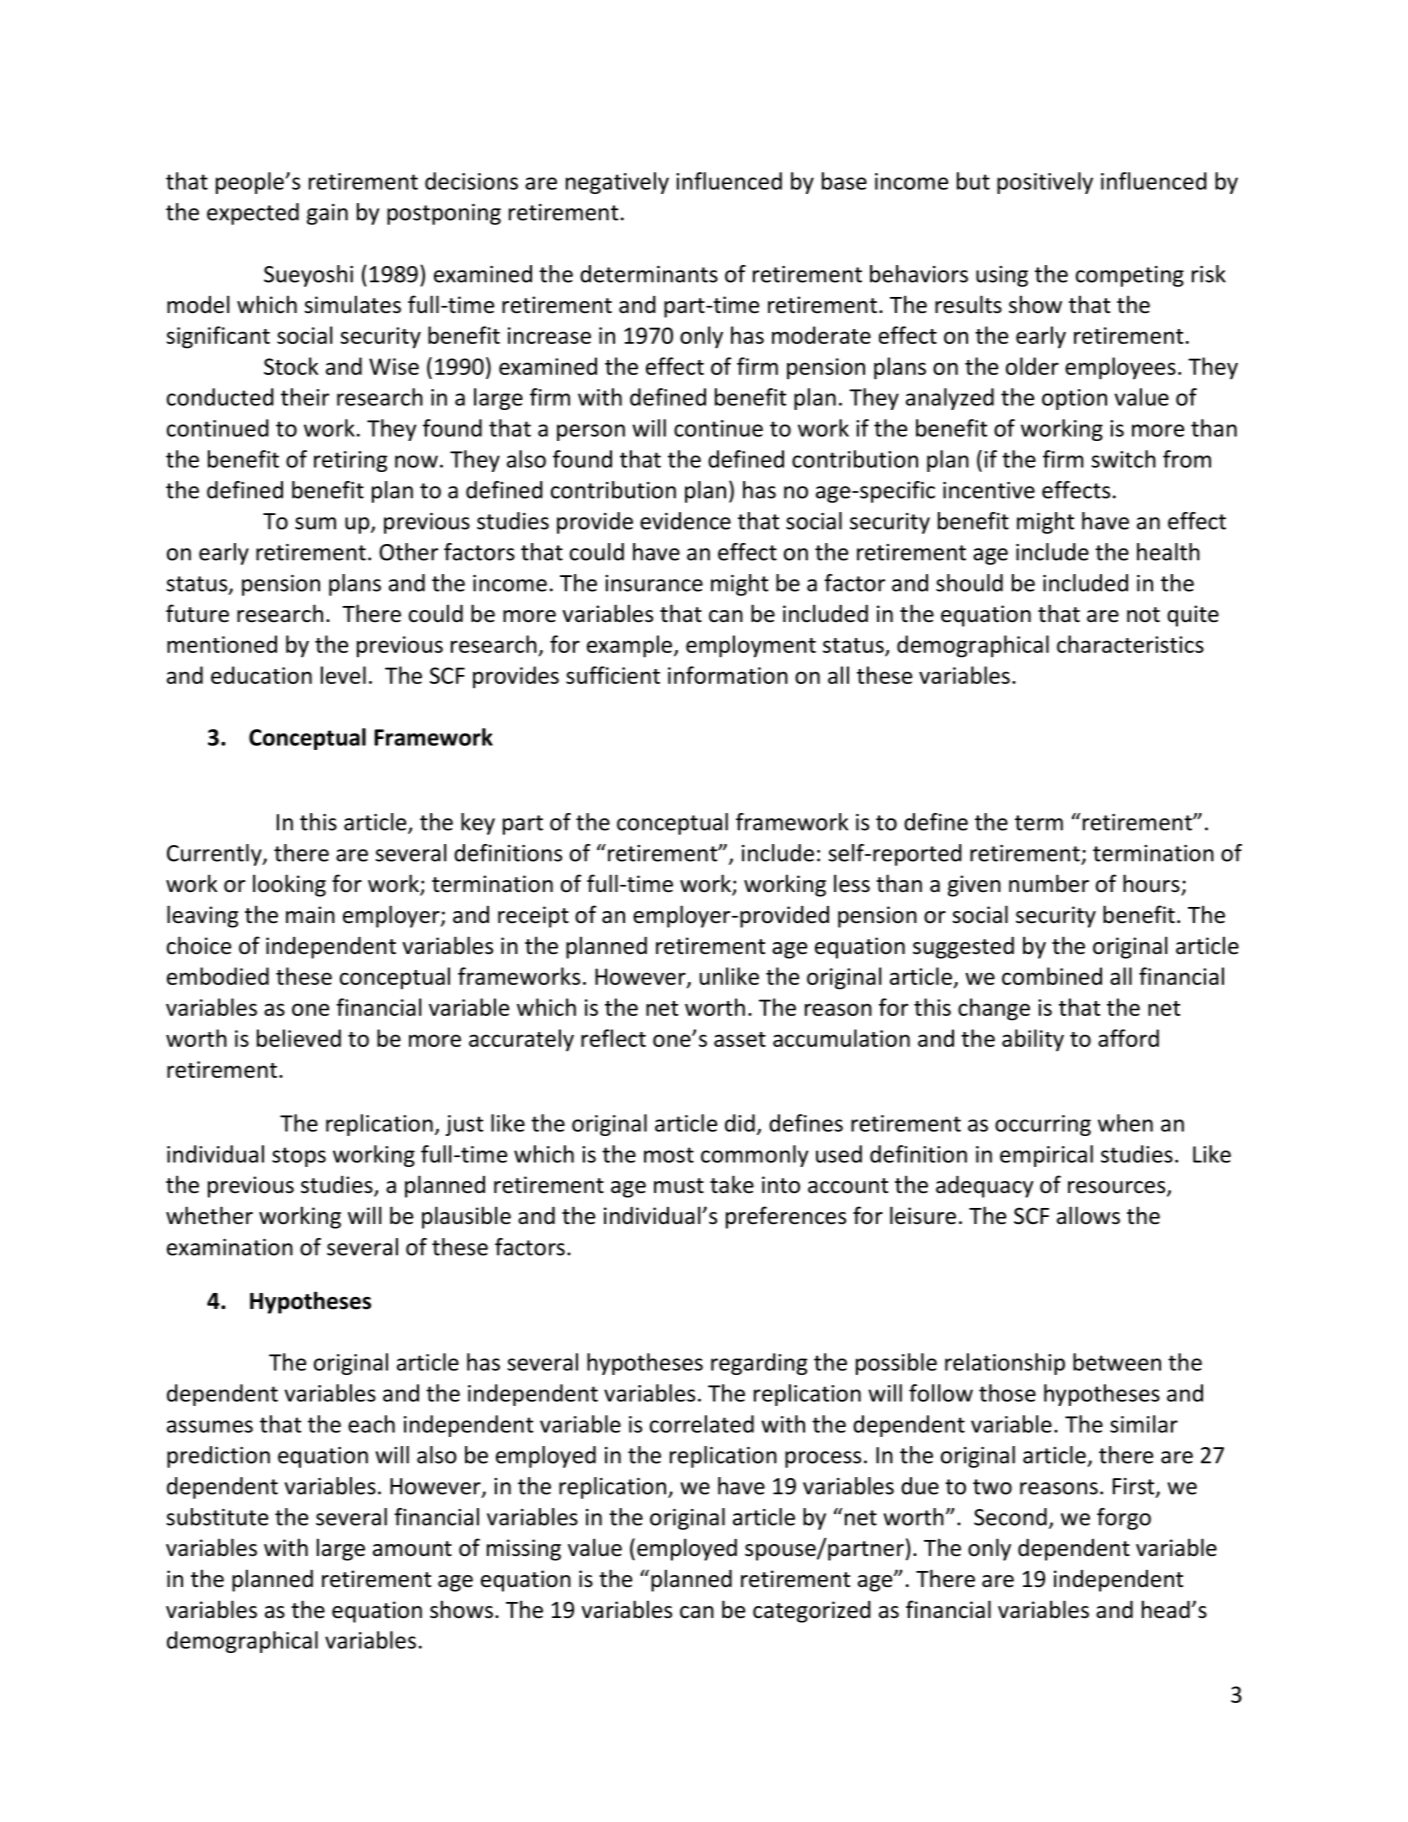 This image has height=1822, width=1408. Describe the element at coordinates (812, 1612) in the image. I see `categorized` at that location.
